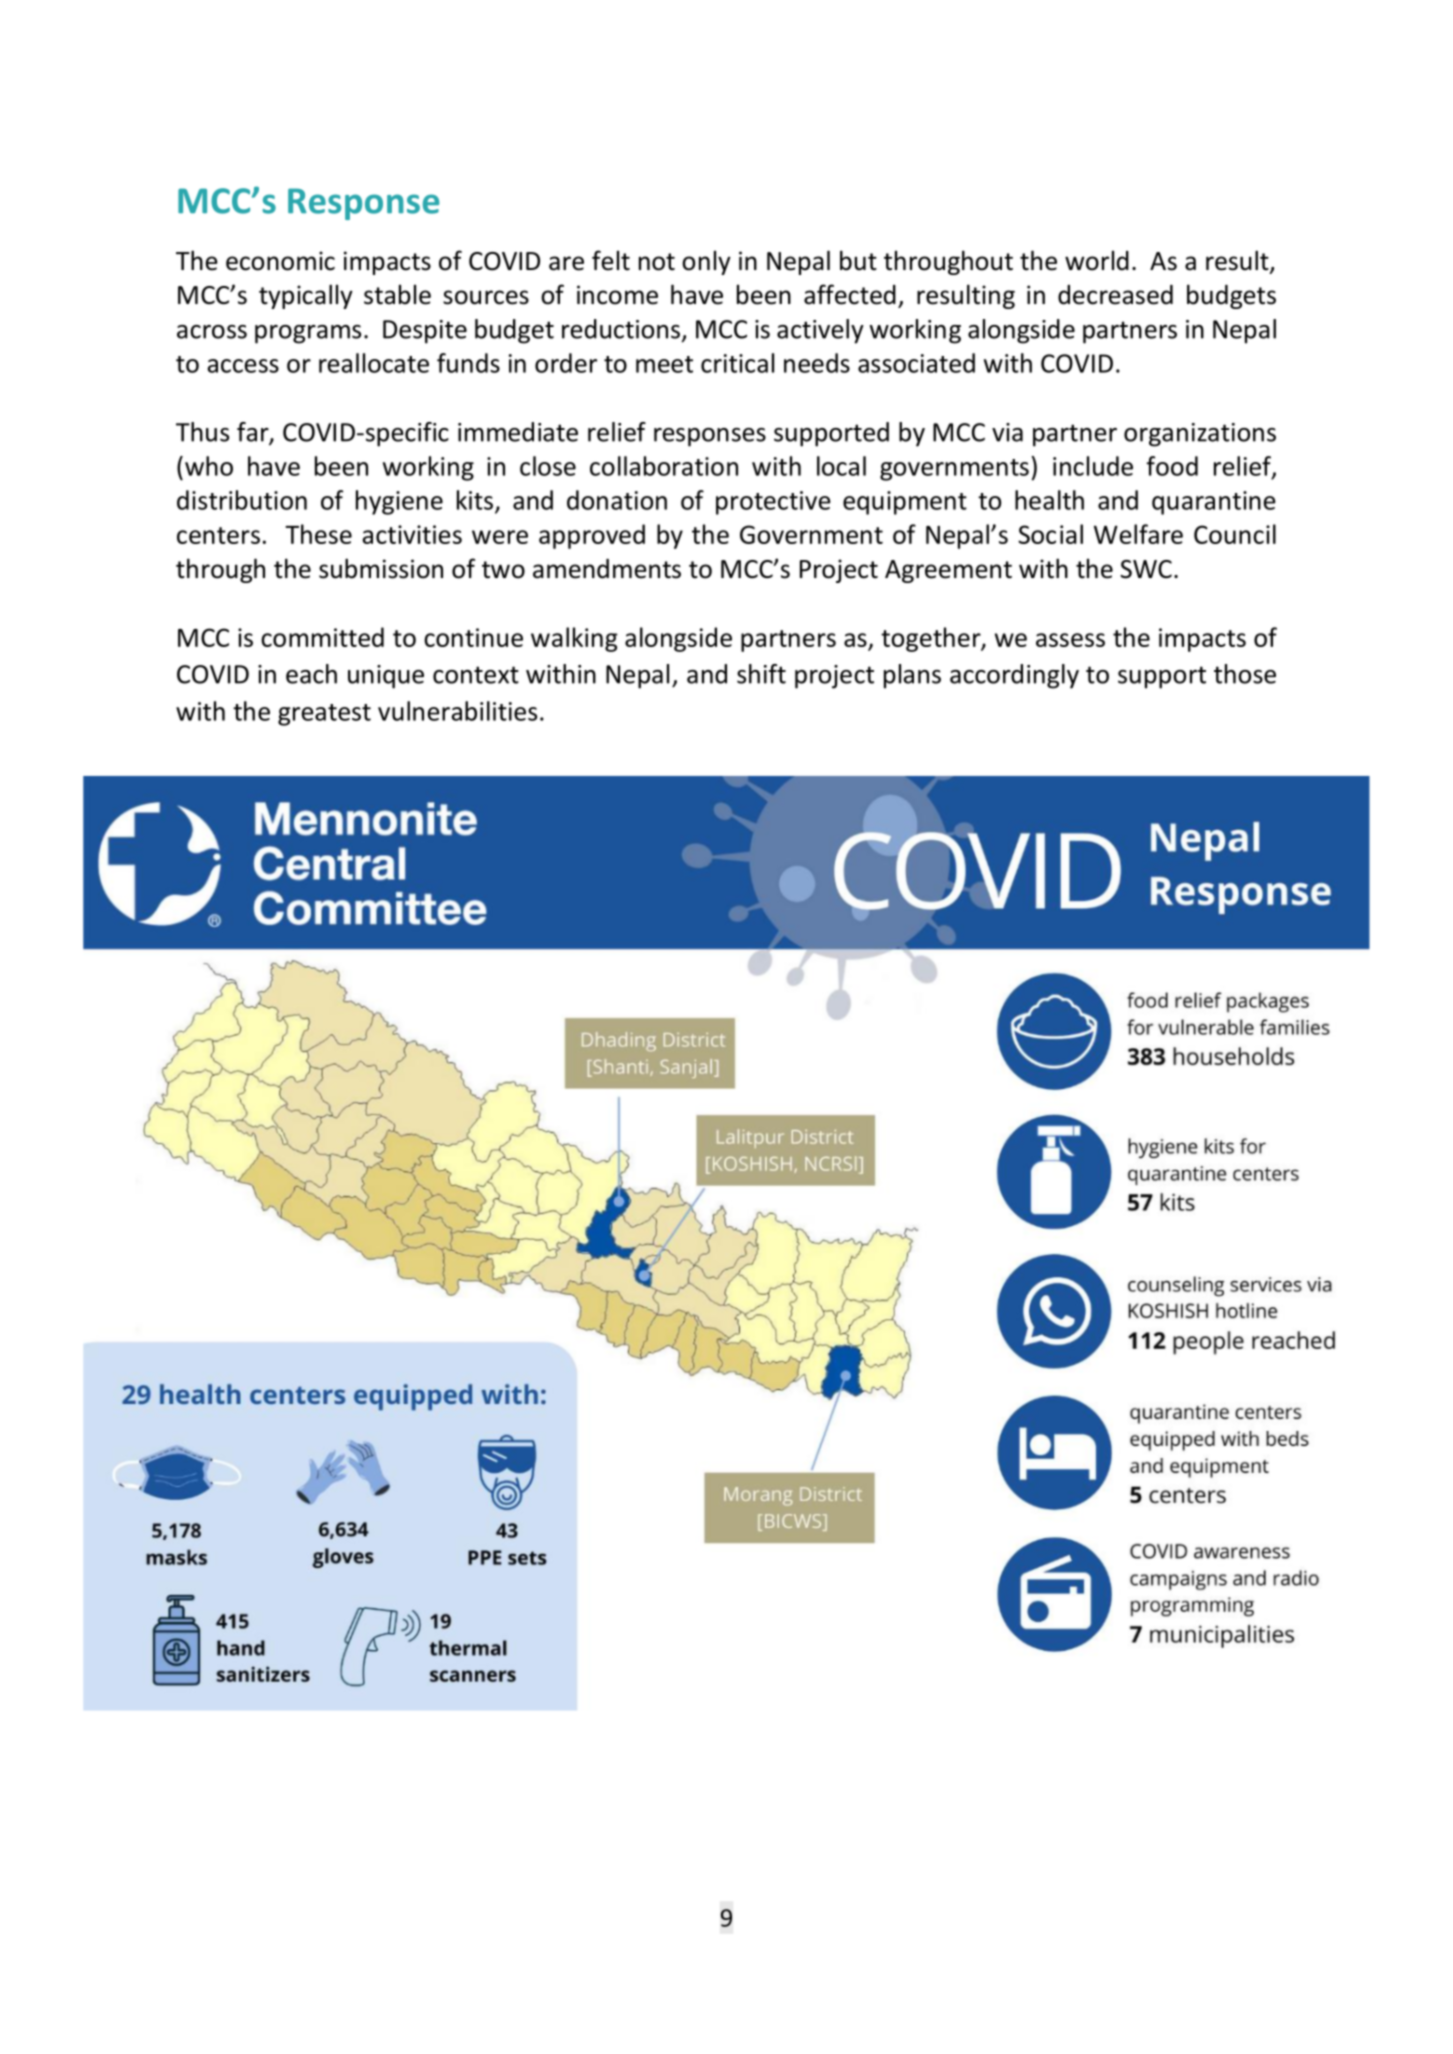  Describe the element at coordinates (280, 261) in the screenshot. I see `economic` at that location.
